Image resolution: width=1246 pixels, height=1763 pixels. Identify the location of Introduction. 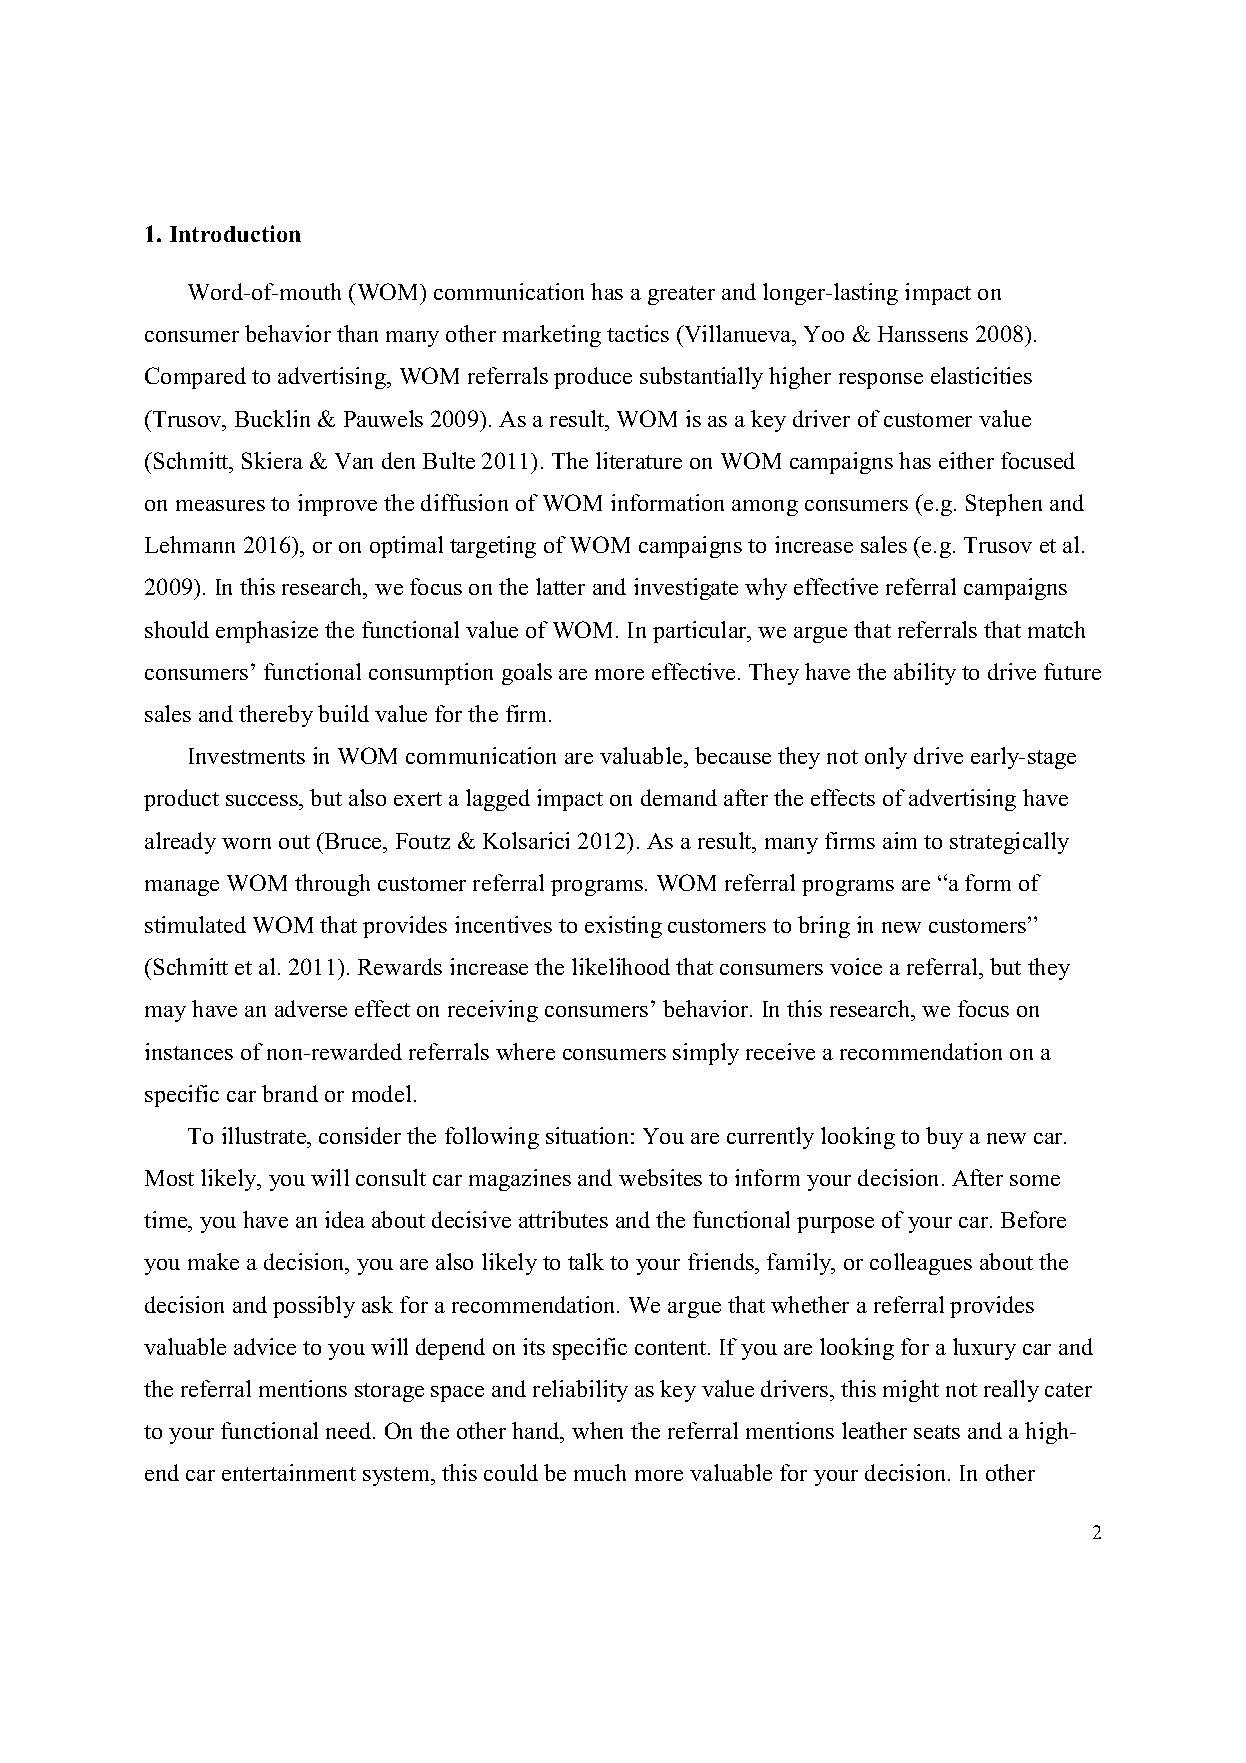
(235, 233).
